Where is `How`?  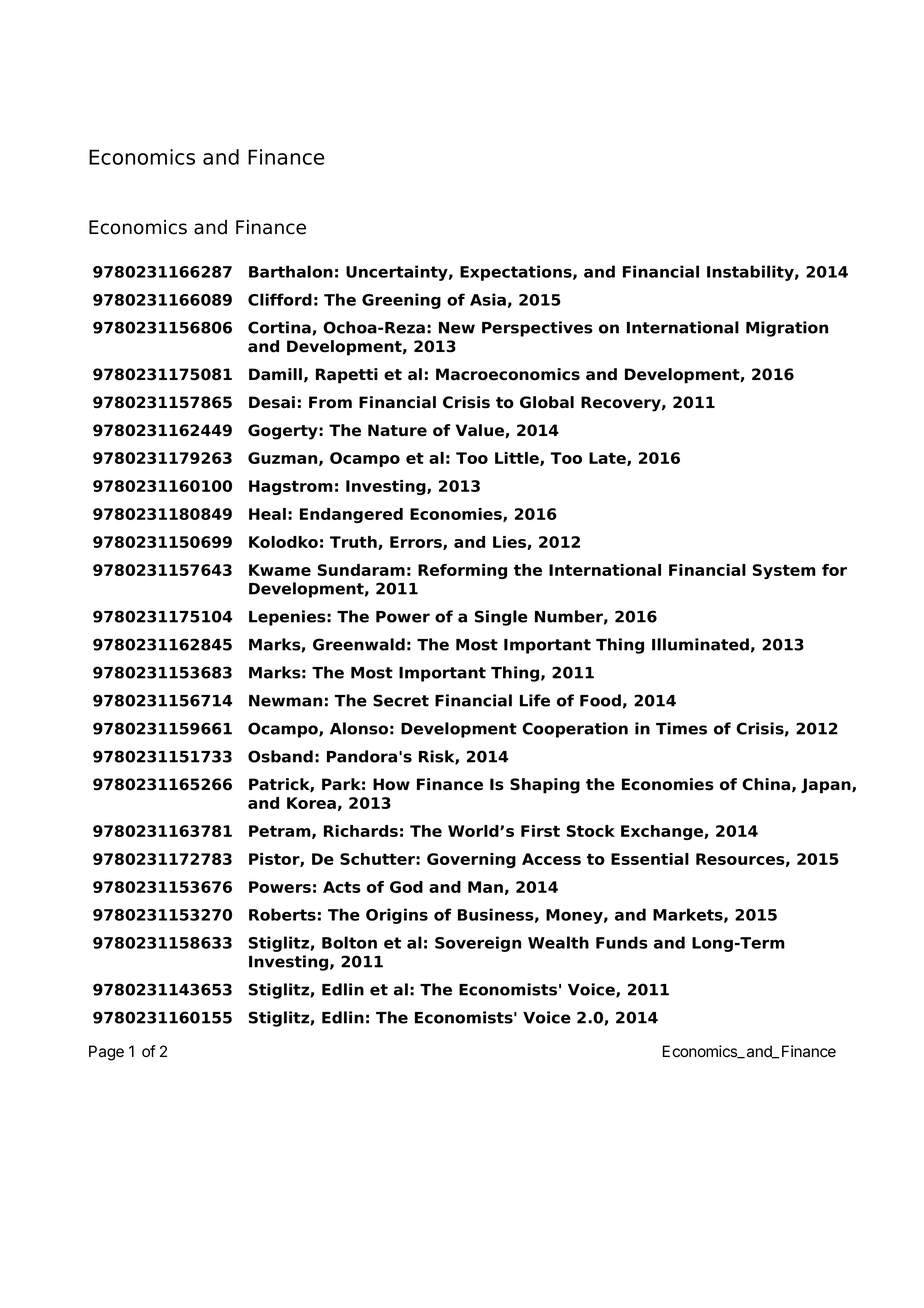
How is located at coordinates (391, 784).
